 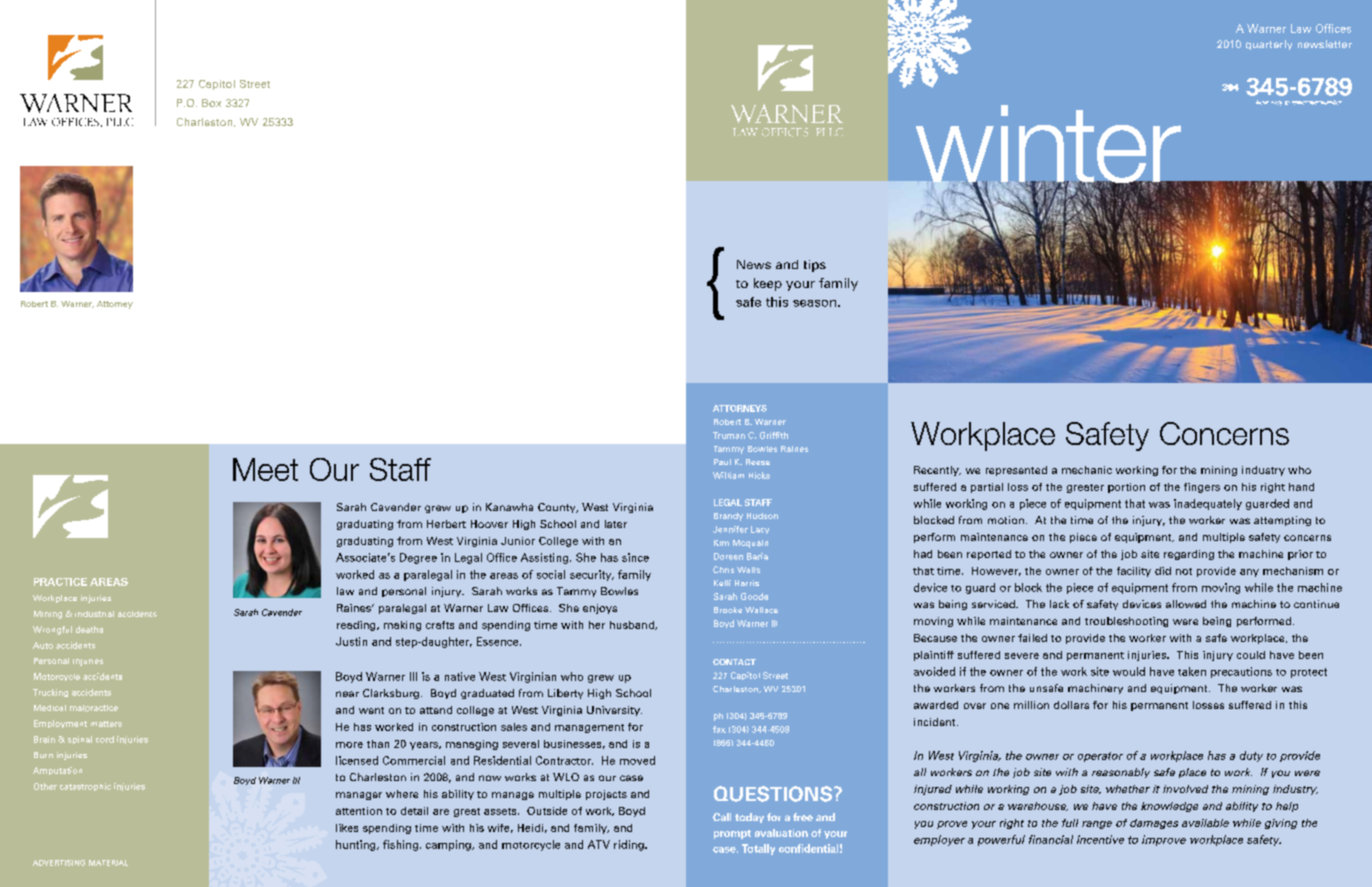 I want to click on taken, so click(x=1192, y=671).
